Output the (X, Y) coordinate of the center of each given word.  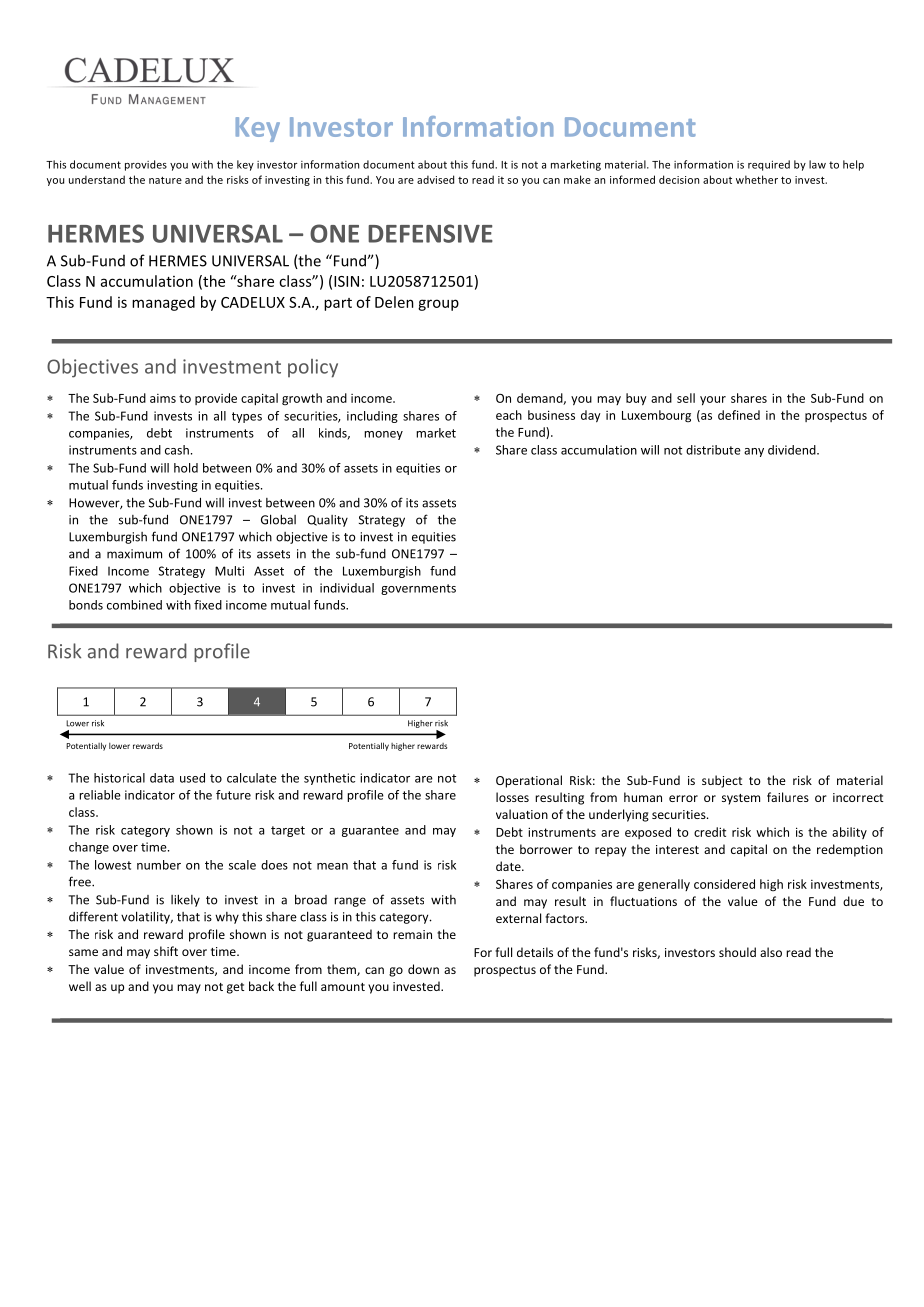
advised (435, 179)
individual (347, 588)
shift (166, 951)
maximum (134, 554)
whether (757, 179)
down (423, 969)
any (754, 452)
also (771, 952)
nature (165, 180)
